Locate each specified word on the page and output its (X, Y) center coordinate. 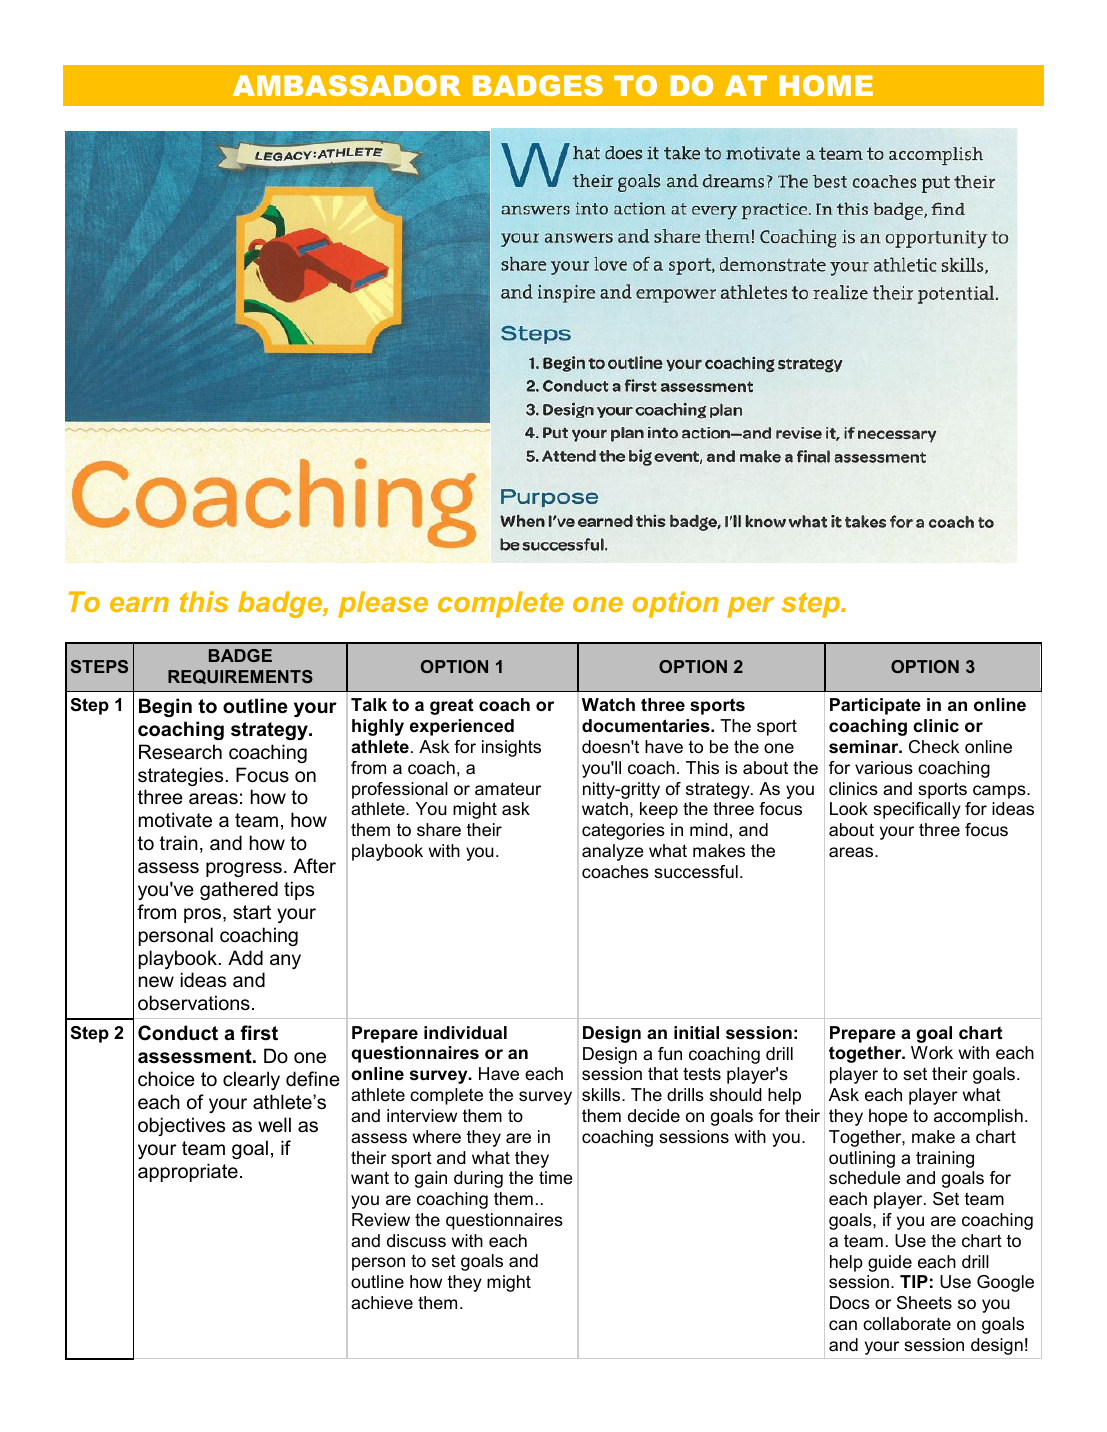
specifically (917, 810)
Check (934, 746)
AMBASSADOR (347, 85)
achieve (382, 1302)
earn (139, 604)
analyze (613, 852)
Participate (875, 706)
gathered (239, 890)
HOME (826, 85)
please (383, 604)
